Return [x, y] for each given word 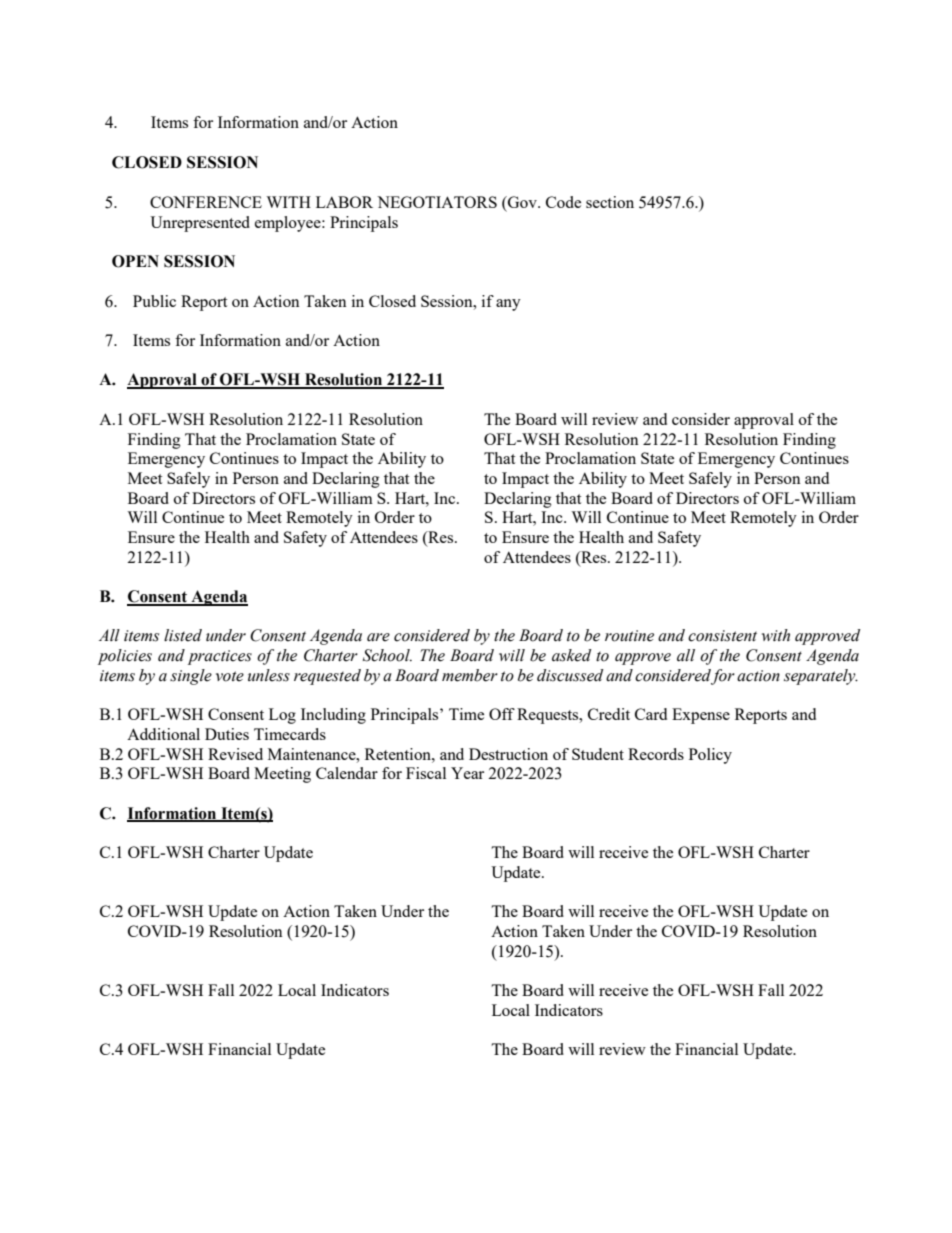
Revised [235, 754]
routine [629, 636]
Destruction [508, 754]
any [508, 305]
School [387, 655]
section [610, 202]
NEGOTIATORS [437, 202]
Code [563, 202]
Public [154, 301]
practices [220, 657]
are [378, 637]
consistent [722, 636]
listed [183, 635]
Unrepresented [200, 224]
